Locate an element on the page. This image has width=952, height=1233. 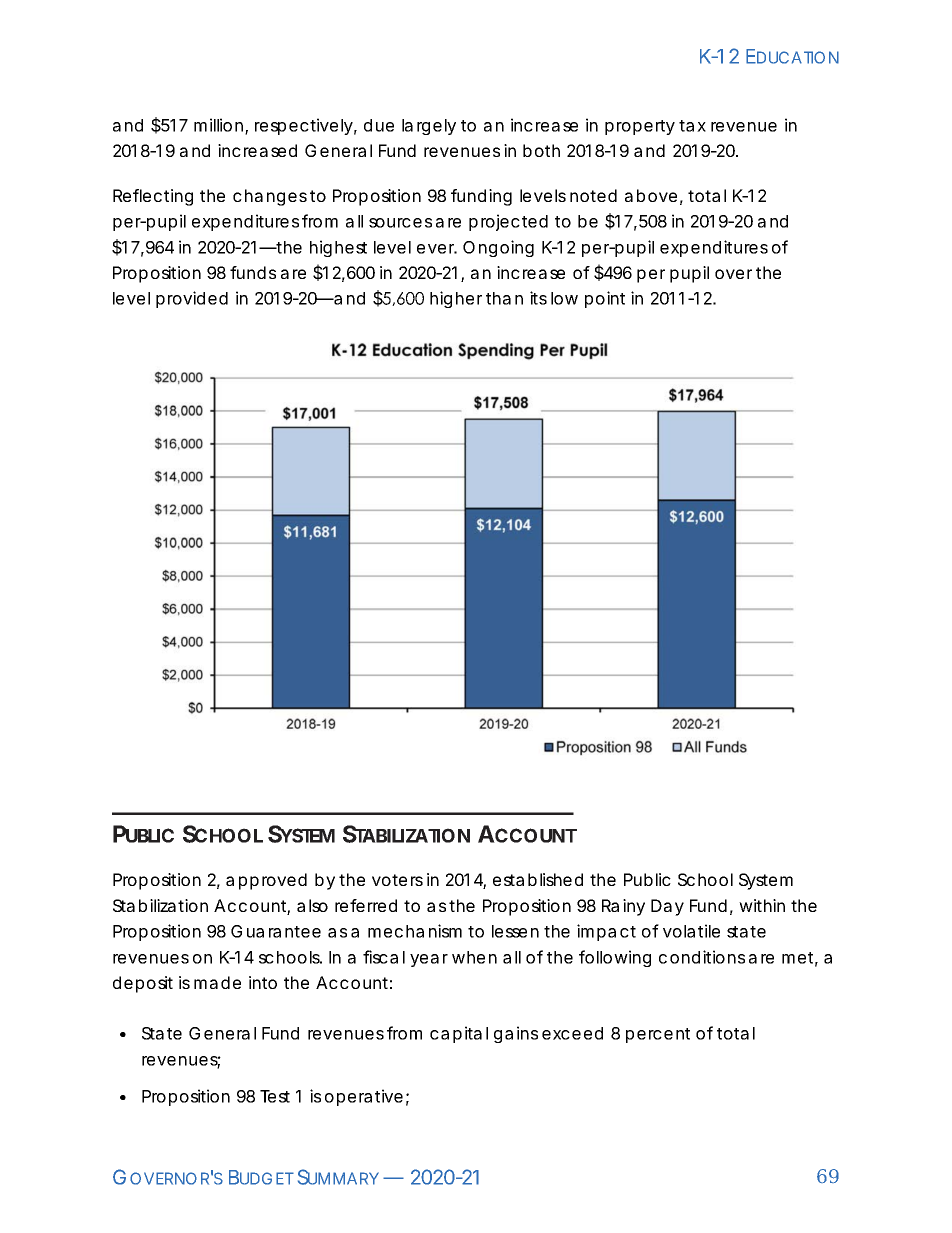
Test is located at coordinates (275, 1096).
